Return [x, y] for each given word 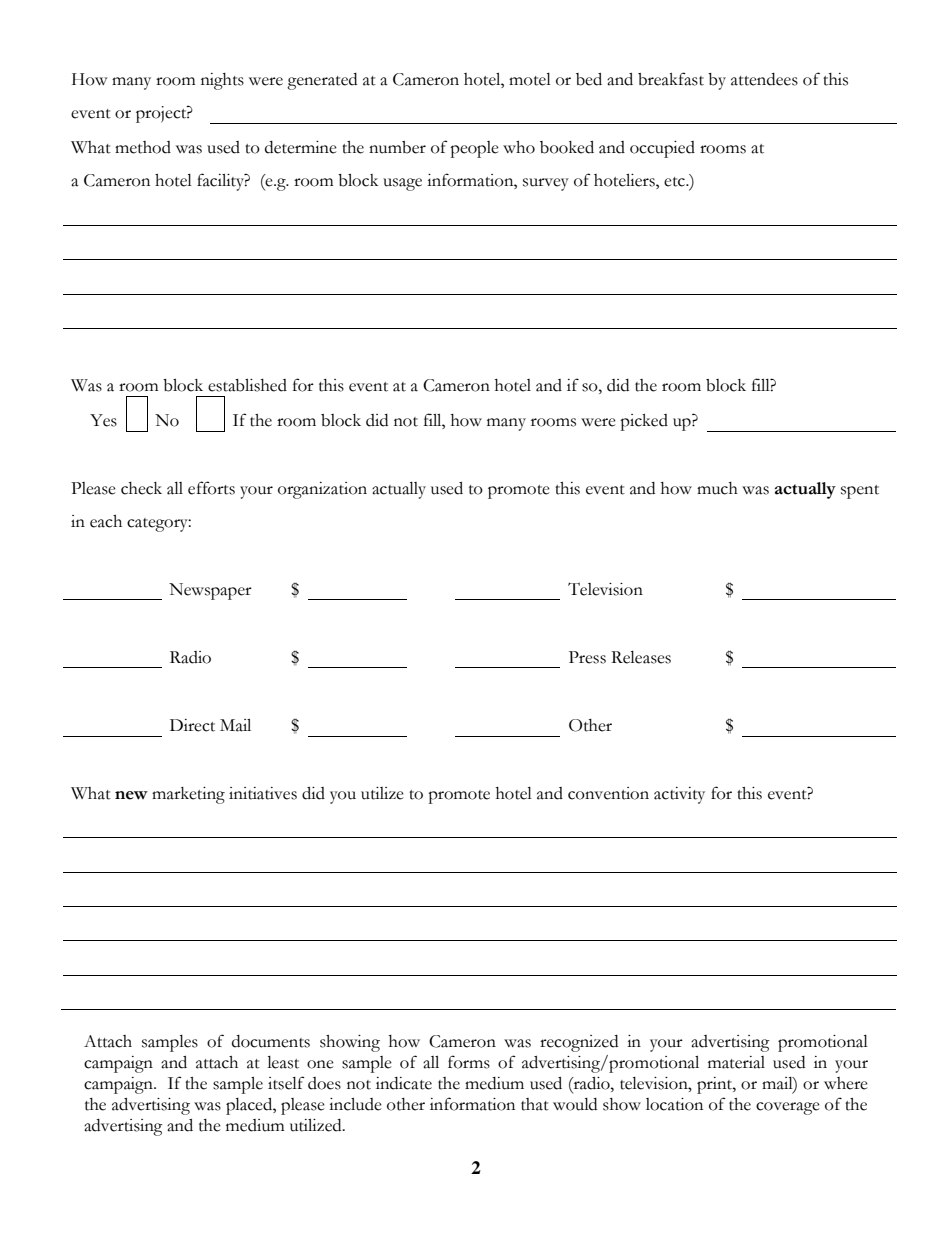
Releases [641, 657]
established [247, 385]
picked [644, 422]
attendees [764, 79]
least [283, 1062]
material [736, 1062]
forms [469, 1062]
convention [608, 793]
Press [587, 657]
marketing [188, 795]
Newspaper [210, 591]
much [717, 488]
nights [222, 81]
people [474, 149]
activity [679, 795]
